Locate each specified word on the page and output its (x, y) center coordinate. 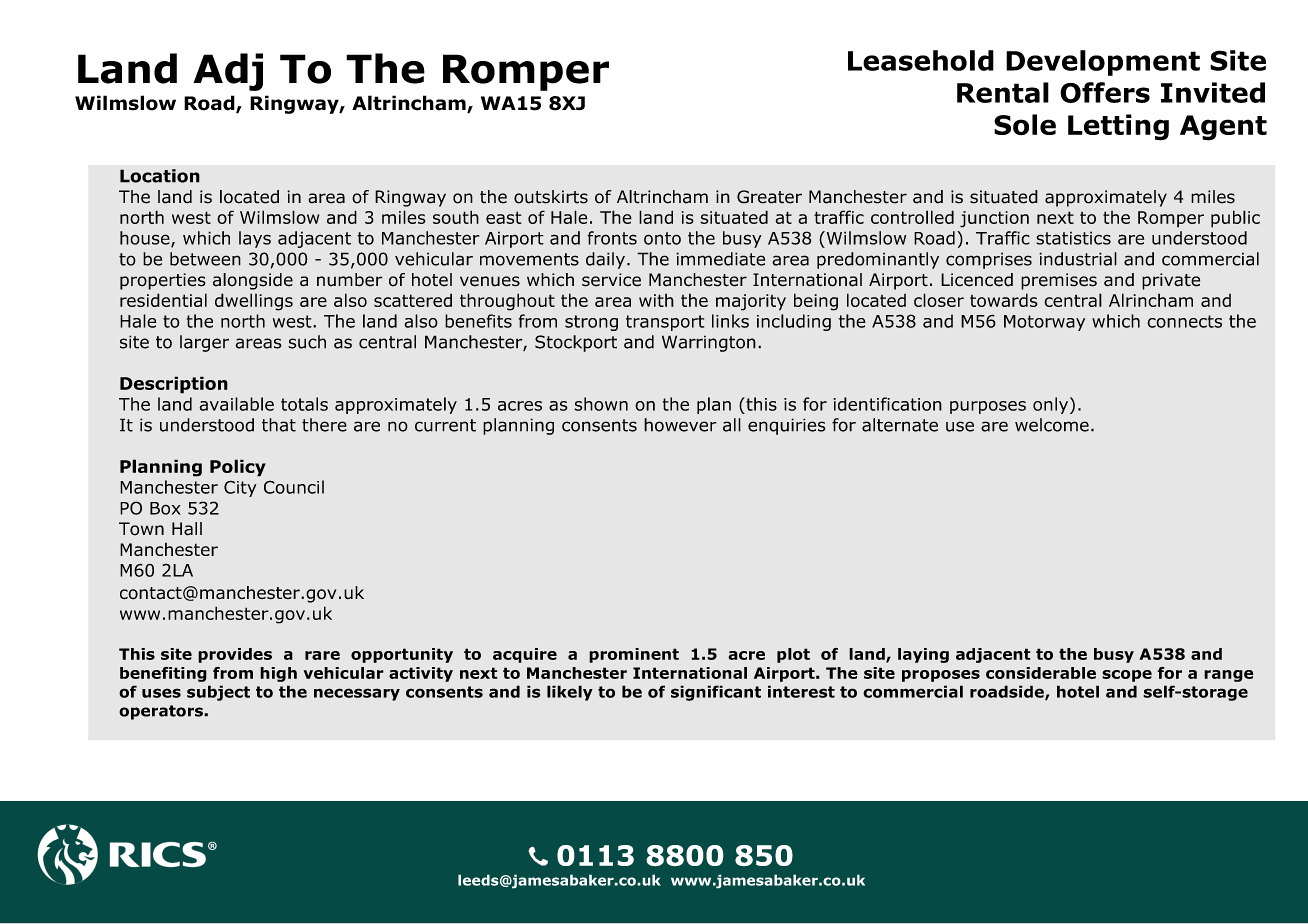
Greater (769, 197)
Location (160, 176)
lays (255, 239)
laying (923, 655)
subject (218, 693)
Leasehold (921, 60)
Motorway (1044, 323)
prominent (634, 655)
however (680, 425)
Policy (238, 468)
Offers (1105, 92)
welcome (1052, 425)
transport (665, 323)
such (307, 342)
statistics (1073, 238)
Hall (187, 529)
